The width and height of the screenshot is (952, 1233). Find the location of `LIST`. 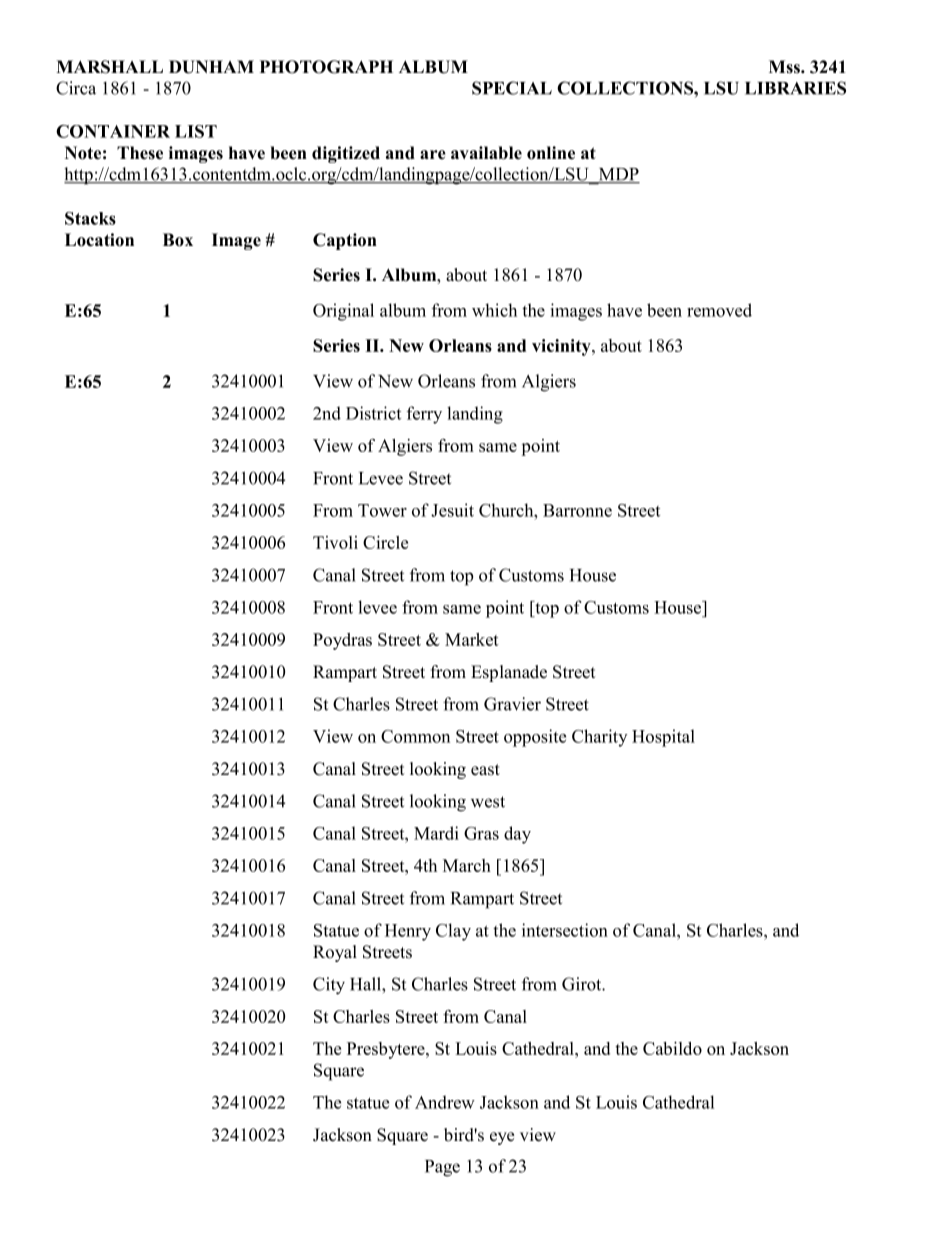

LIST is located at coordinates (196, 131).
